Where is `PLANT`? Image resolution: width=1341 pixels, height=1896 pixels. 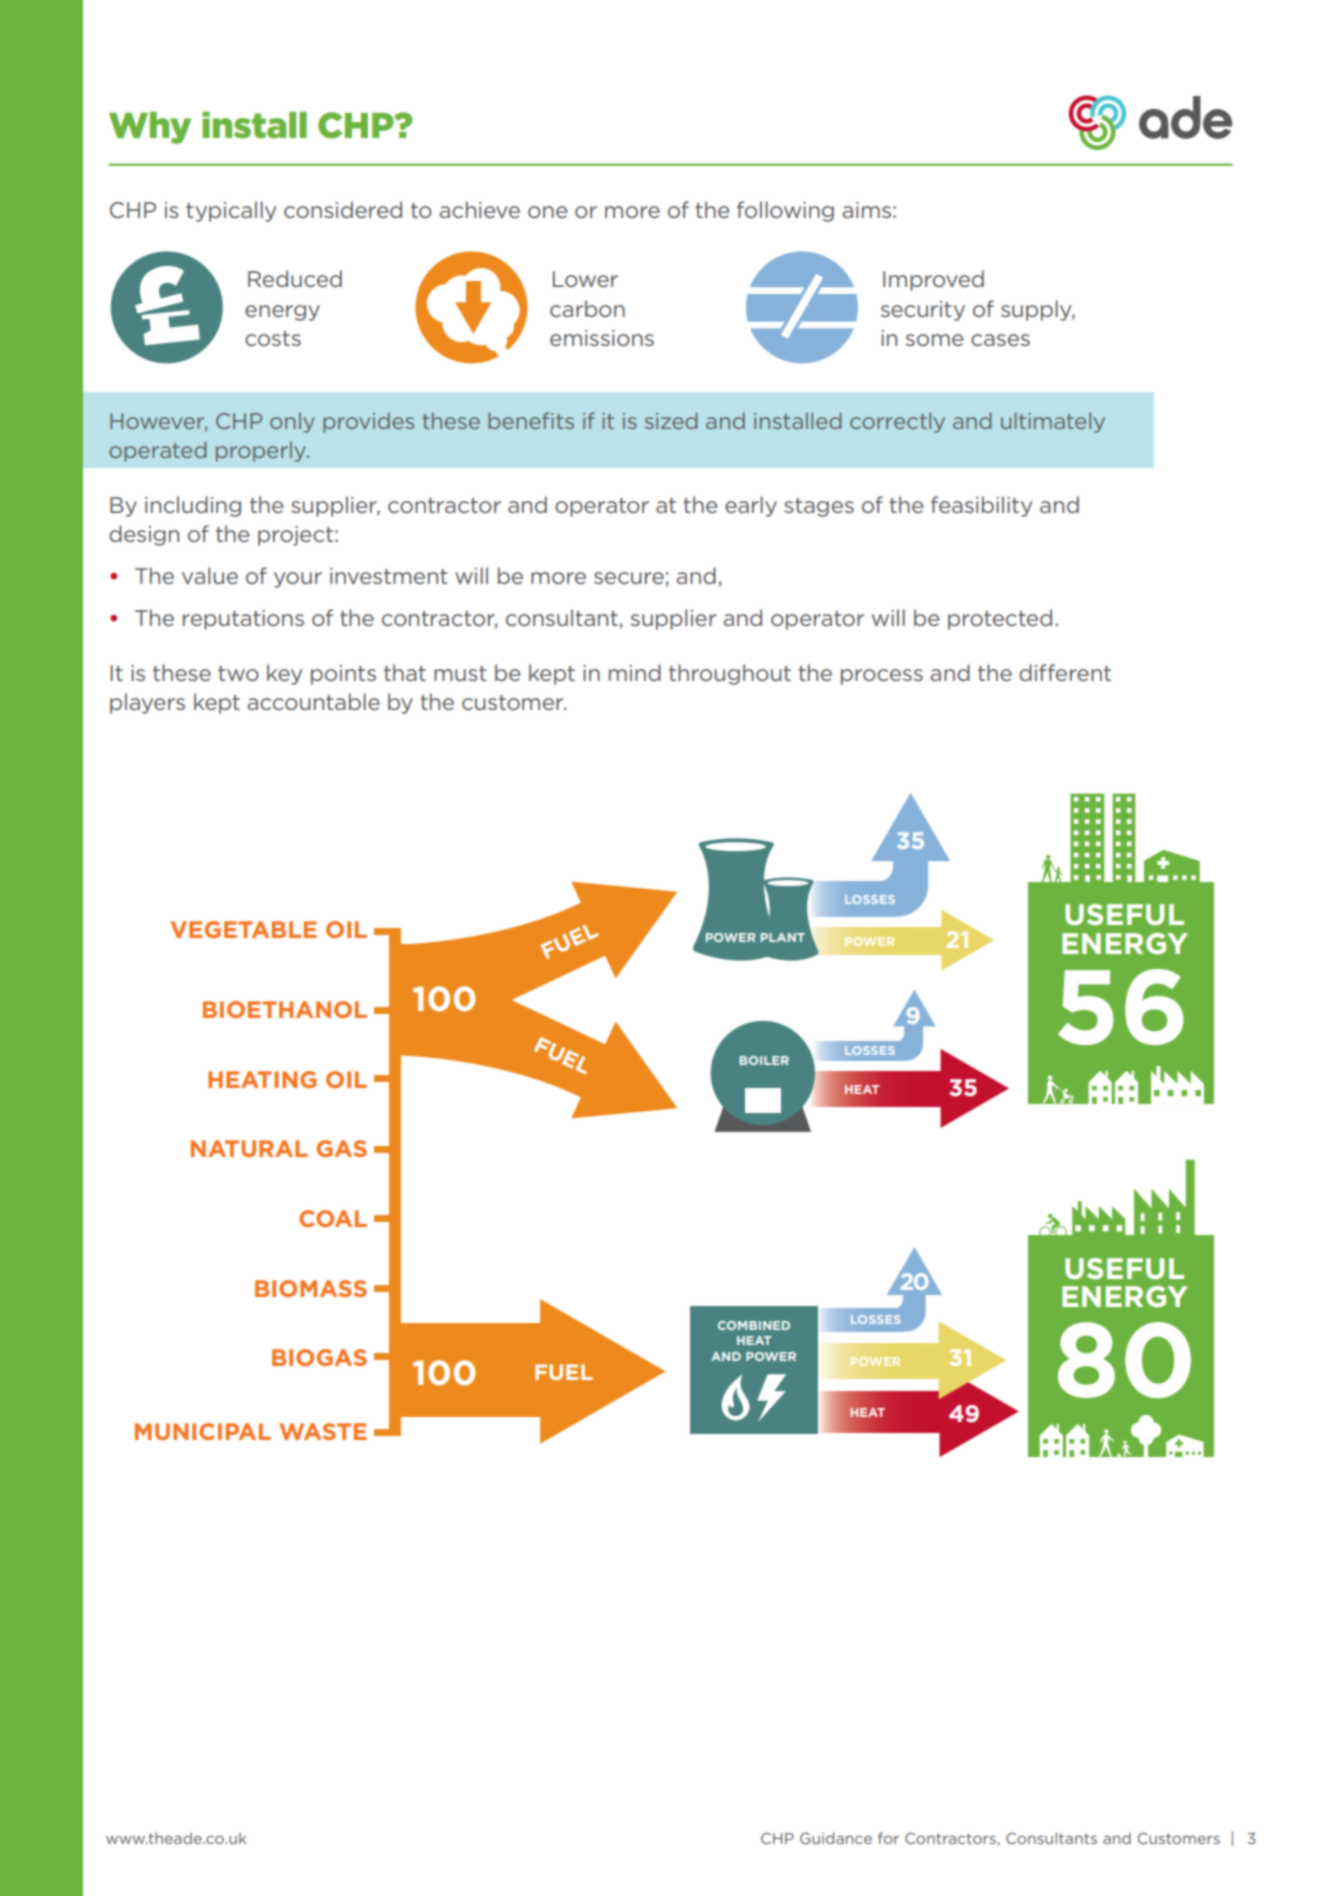
PLANT is located at coordinates (783, 937).
